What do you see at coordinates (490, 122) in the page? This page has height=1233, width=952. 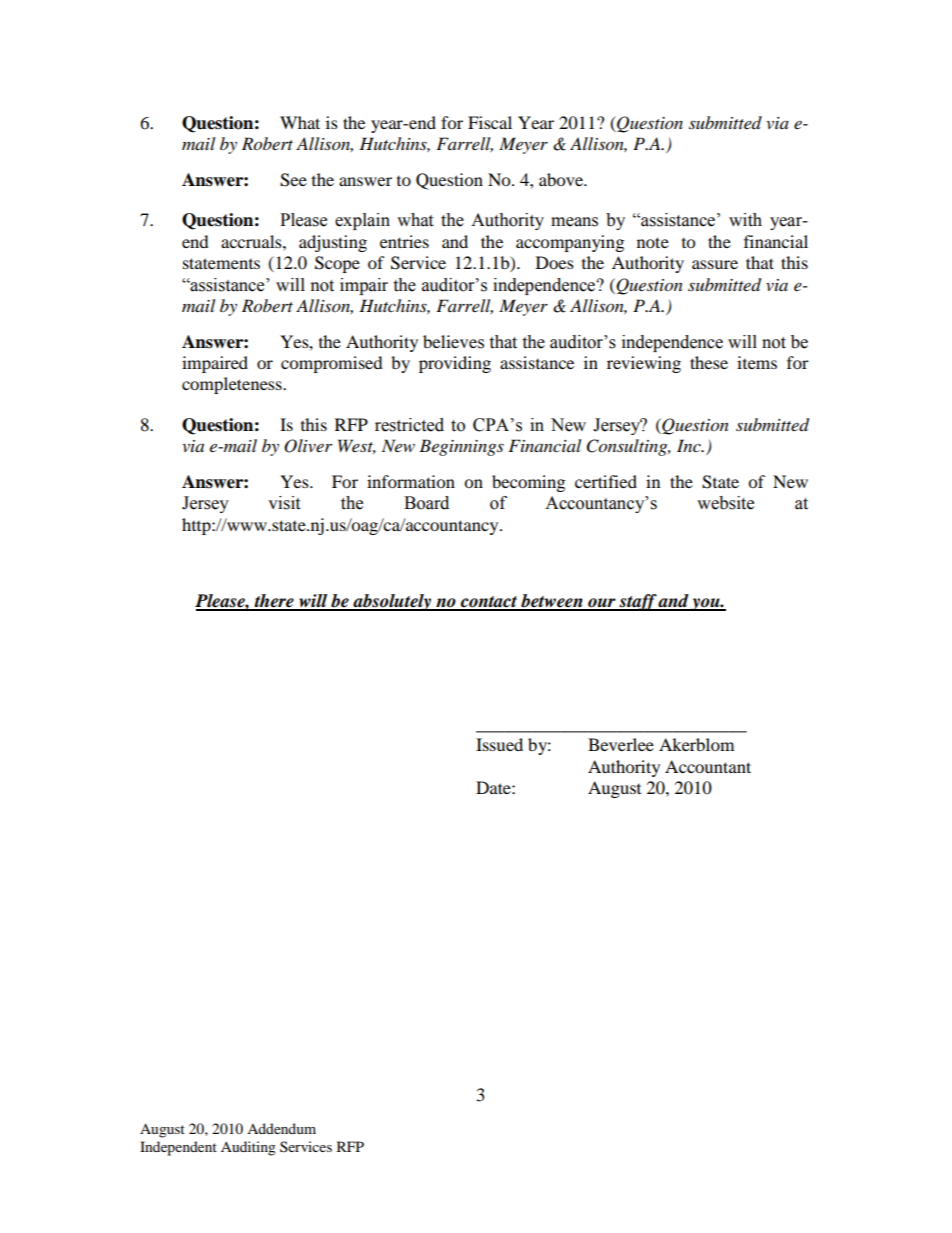 I see `Fiscal` at bounding box center [490, 122].
